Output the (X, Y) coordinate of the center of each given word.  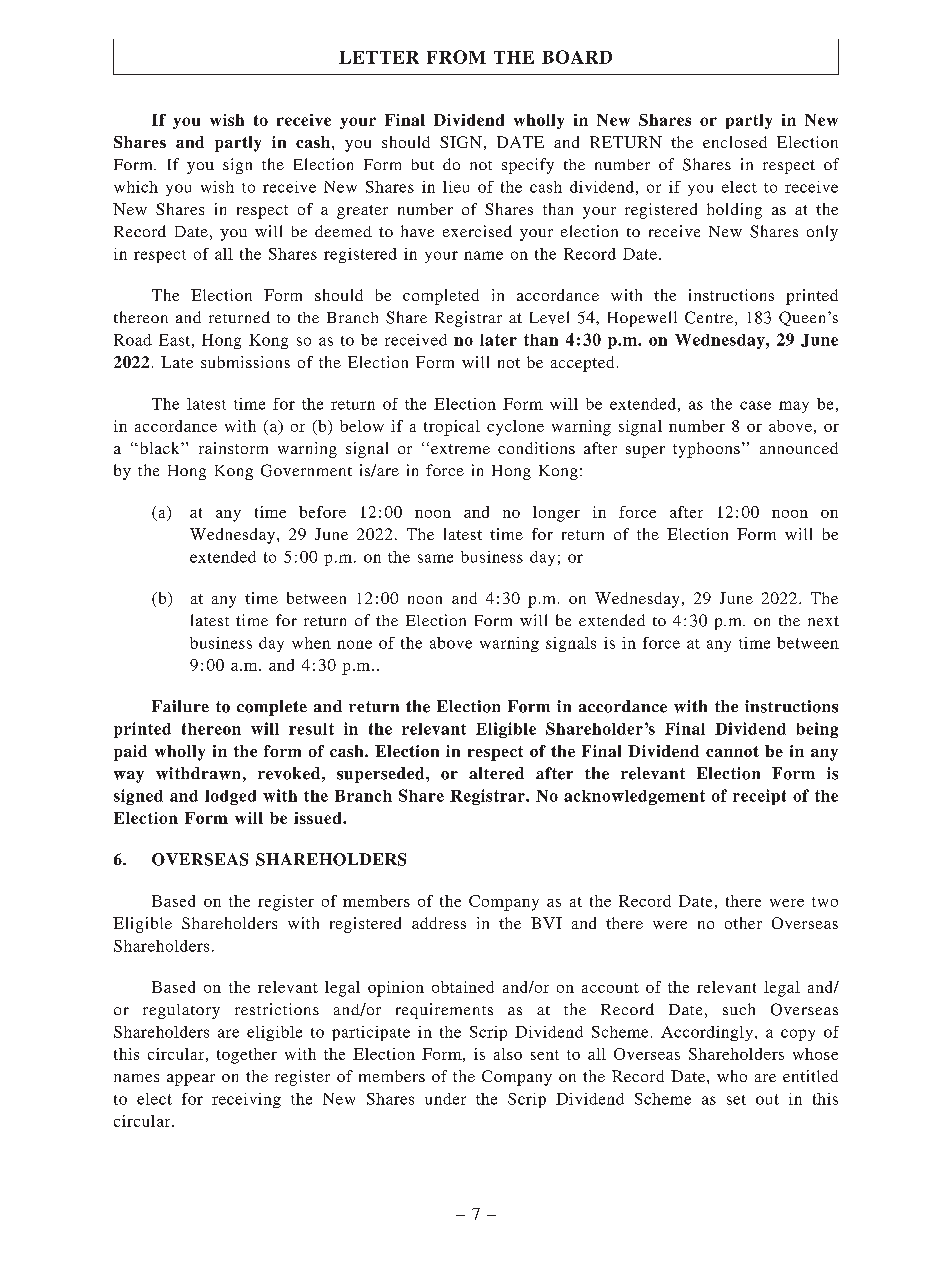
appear (191, 1080)
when (311, 643)
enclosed (735, 142)
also (508, 1054)
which (136, 187)
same (435, 558)
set (736, 1100)
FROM (456, 57)
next (823, 621)
